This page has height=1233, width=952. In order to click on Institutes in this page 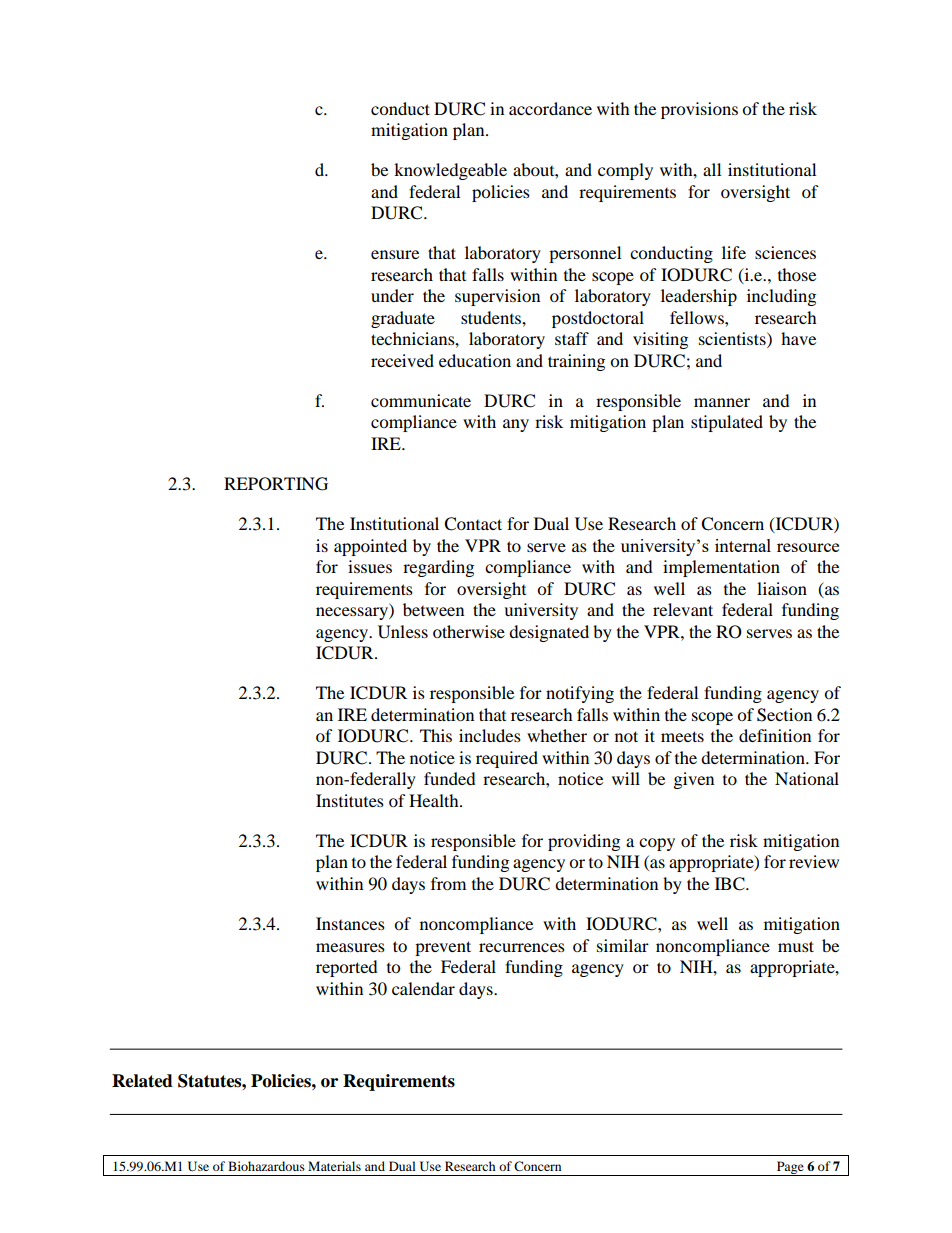, I will do `click(350, 800)`.
